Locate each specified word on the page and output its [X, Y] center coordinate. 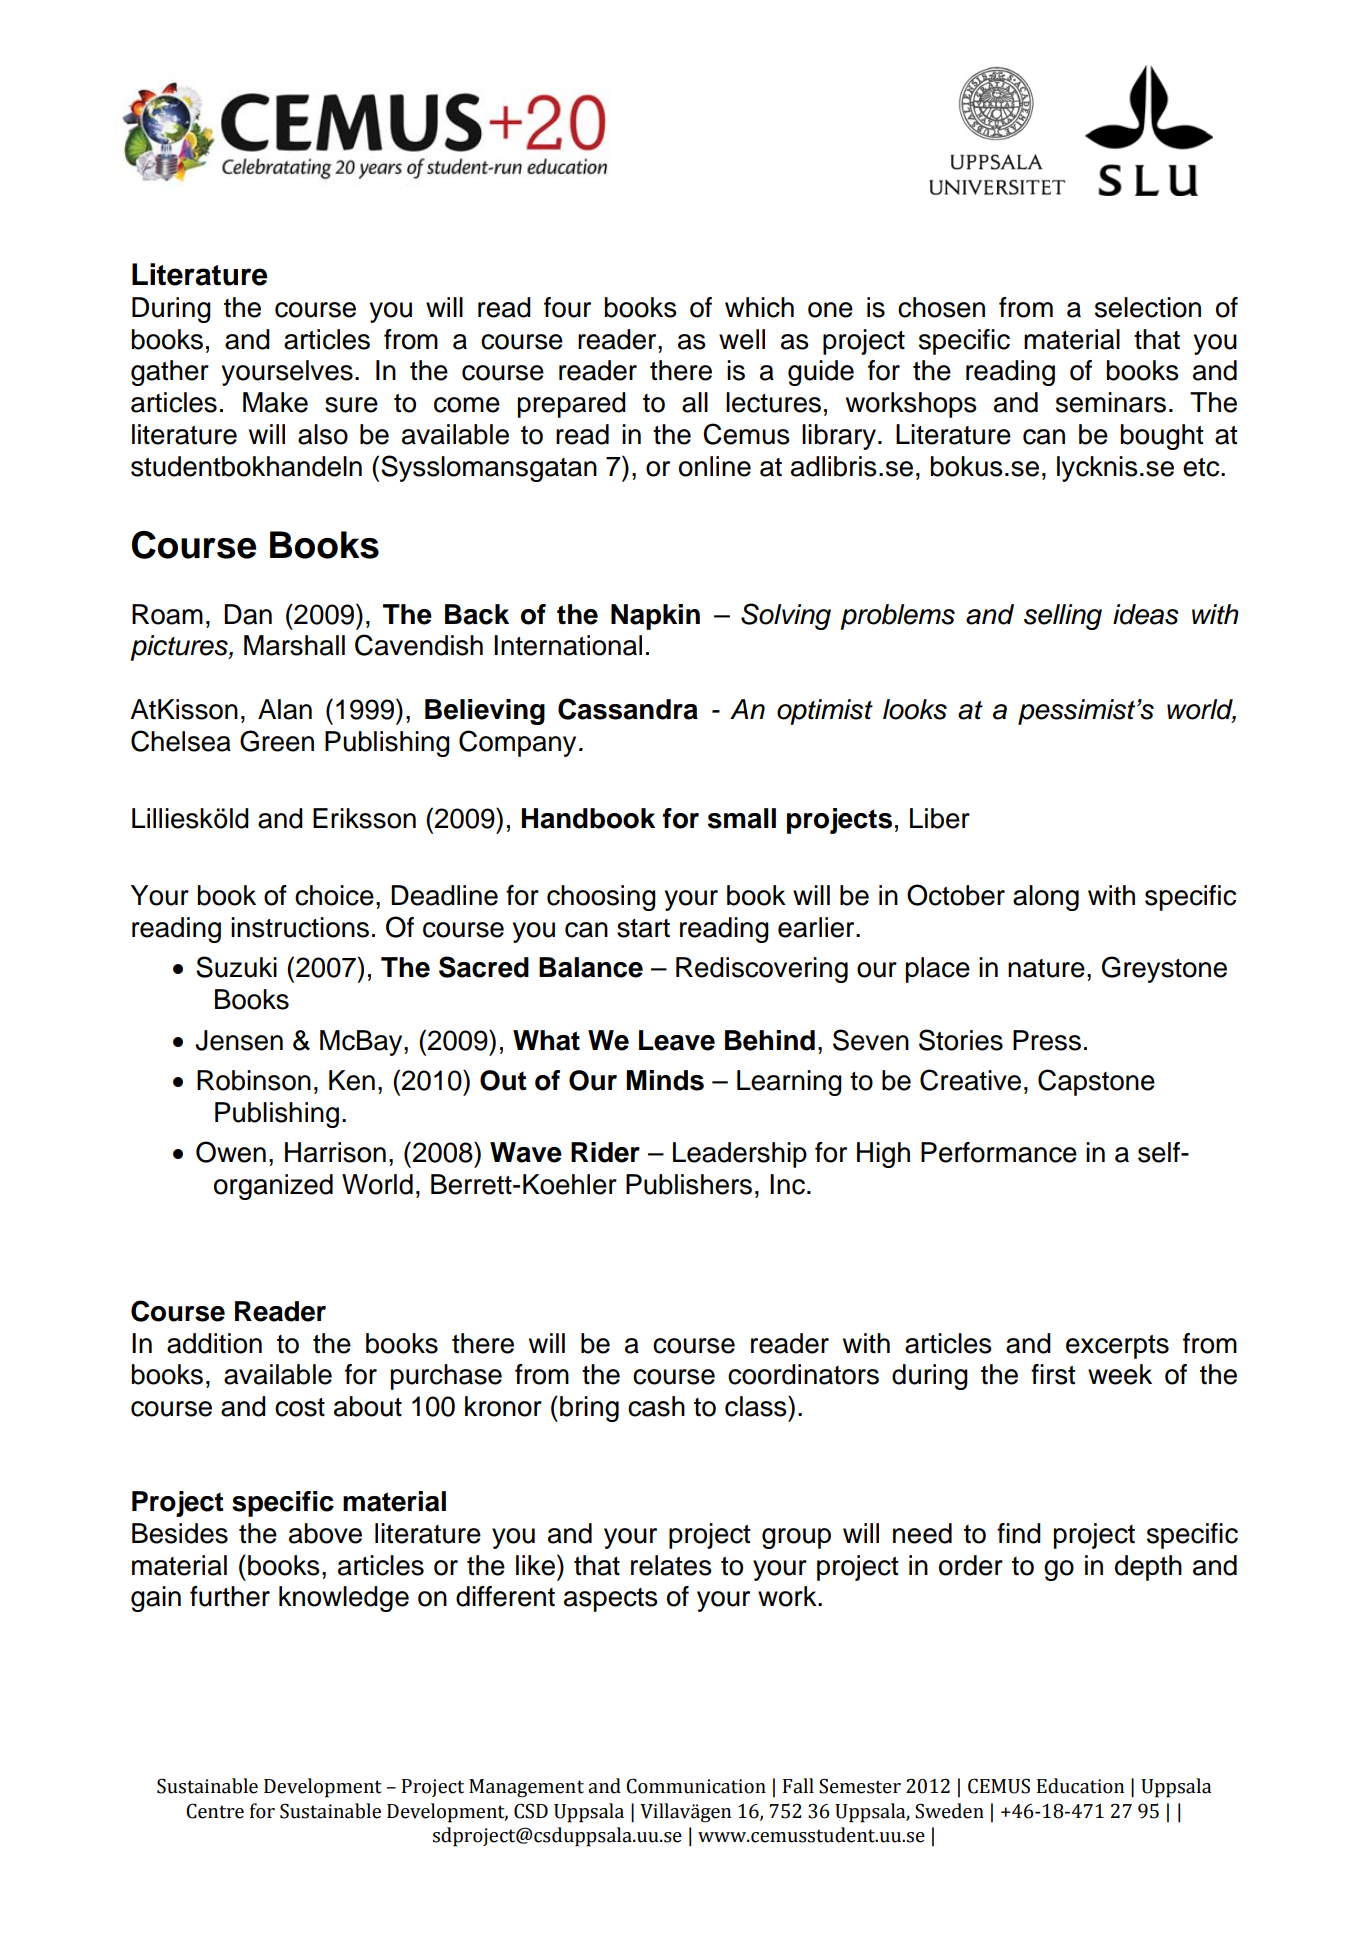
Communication [696, 1786]
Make [275, 402]
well [742, 339]
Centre [215, 1811]
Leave [677, 1040]
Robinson [254, 1080]
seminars [1111, 402]
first [1053, 1374]
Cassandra [628, 709]
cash [656, 1406]
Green [277, 741]
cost [300, 1407]
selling [1063, 617]
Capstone [1096, 1082]
